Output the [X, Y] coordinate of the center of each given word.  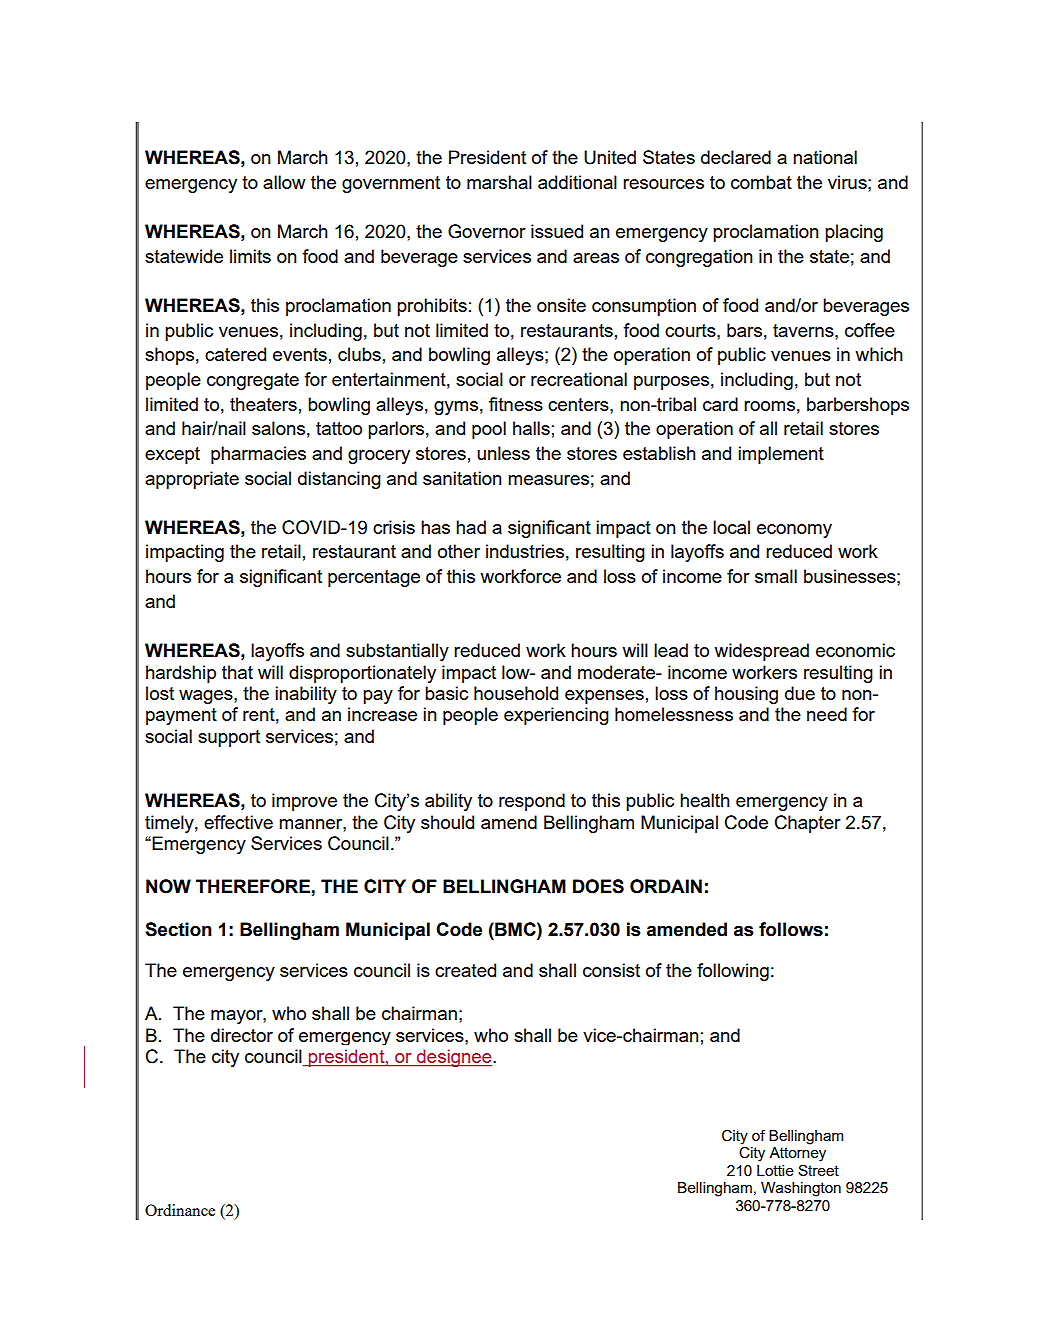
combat [761, 182]
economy [794, 531]
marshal [499, 182]
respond [532, 802]
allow [284, 182]
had [471, 527]
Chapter [808, 824]
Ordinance [180, 1210]
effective [238, 822]
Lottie [775, 1170]
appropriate [192, 480]
